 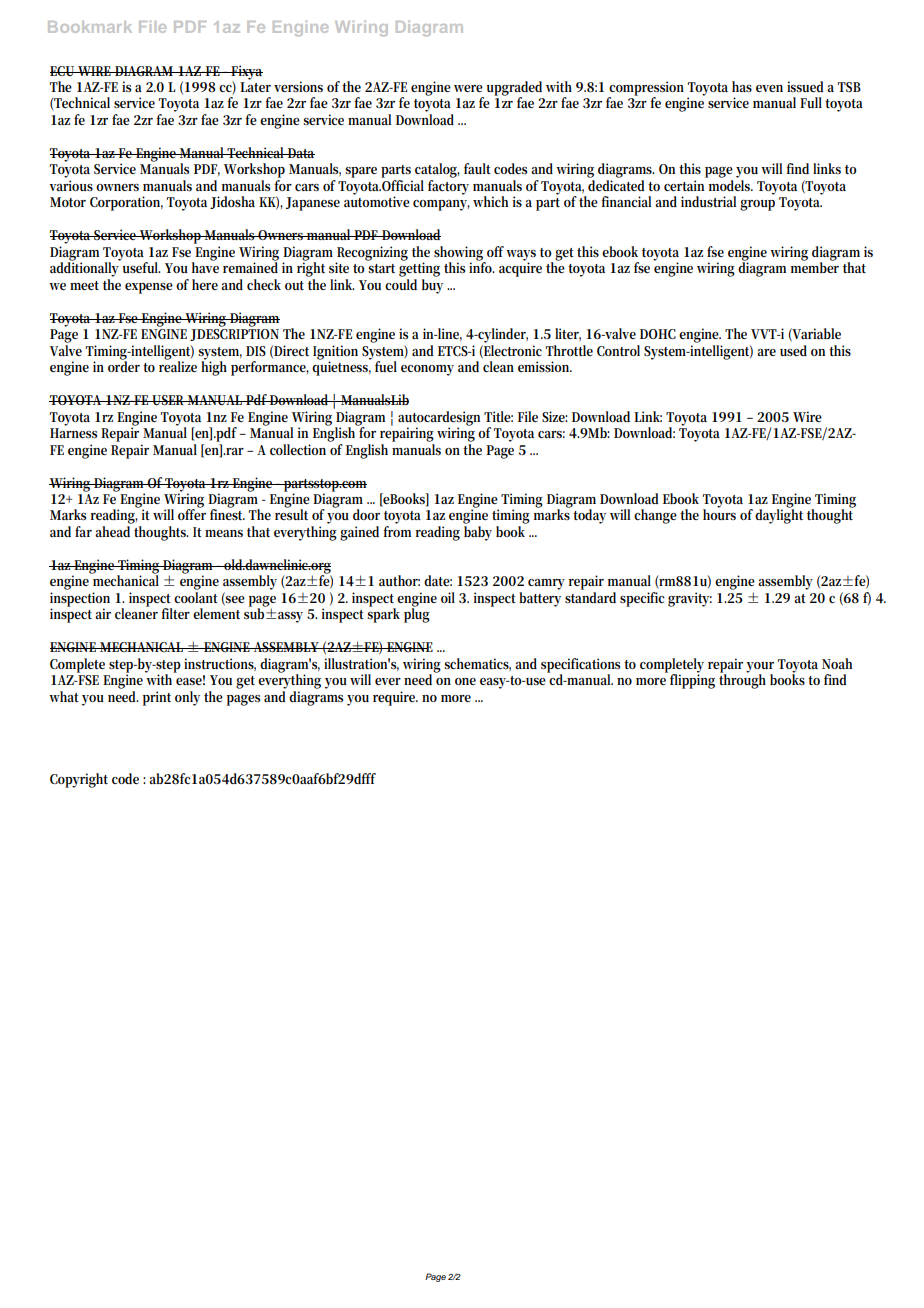 What do you see at coordinates (757, 205) in the document?
I see `group` at bounding box center [757, 205].
